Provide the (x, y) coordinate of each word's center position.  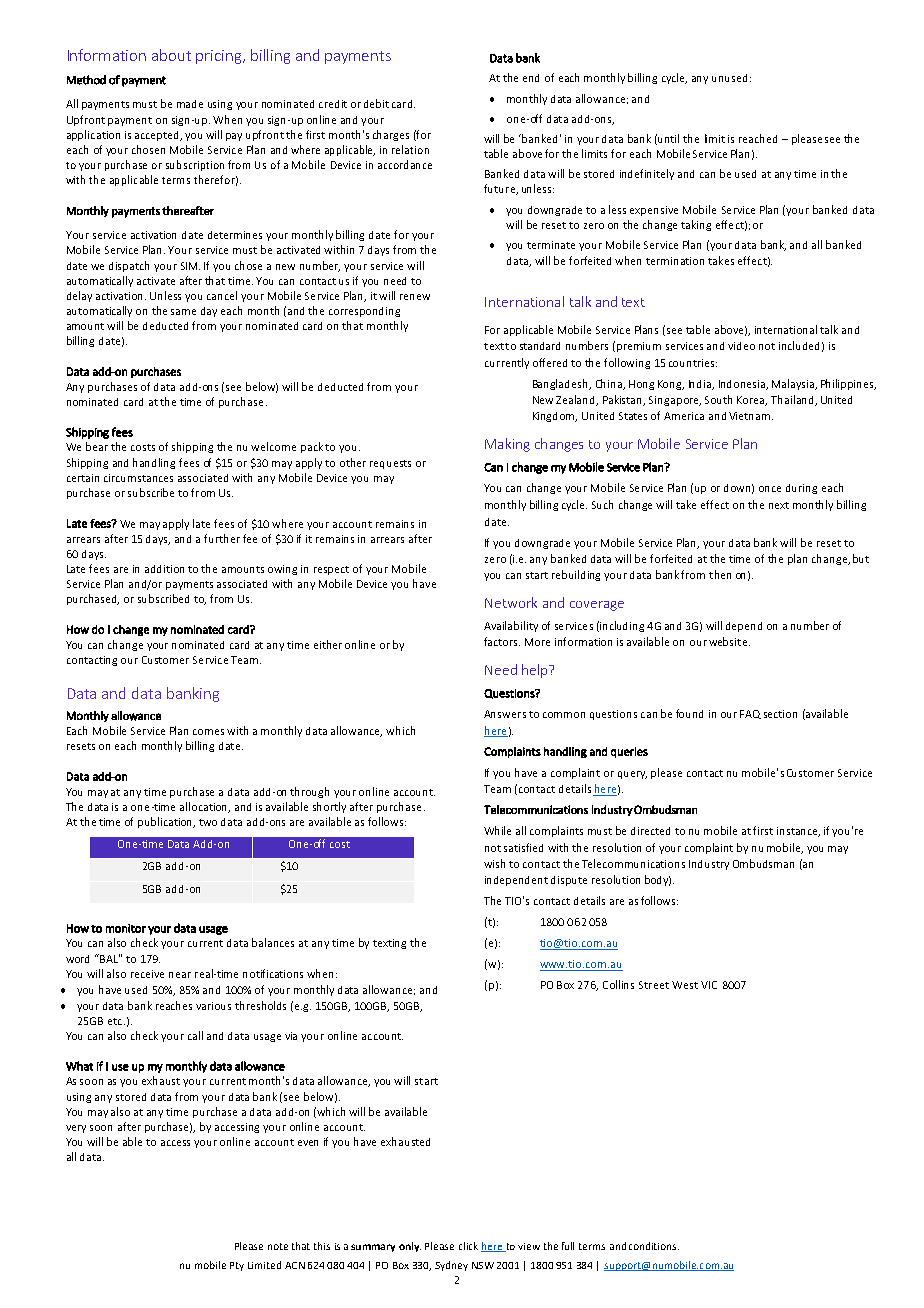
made (190, 104)
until (668, 138)
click (468, 1246)
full (568, 1246)
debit (376, 103)
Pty (237, 1266)
